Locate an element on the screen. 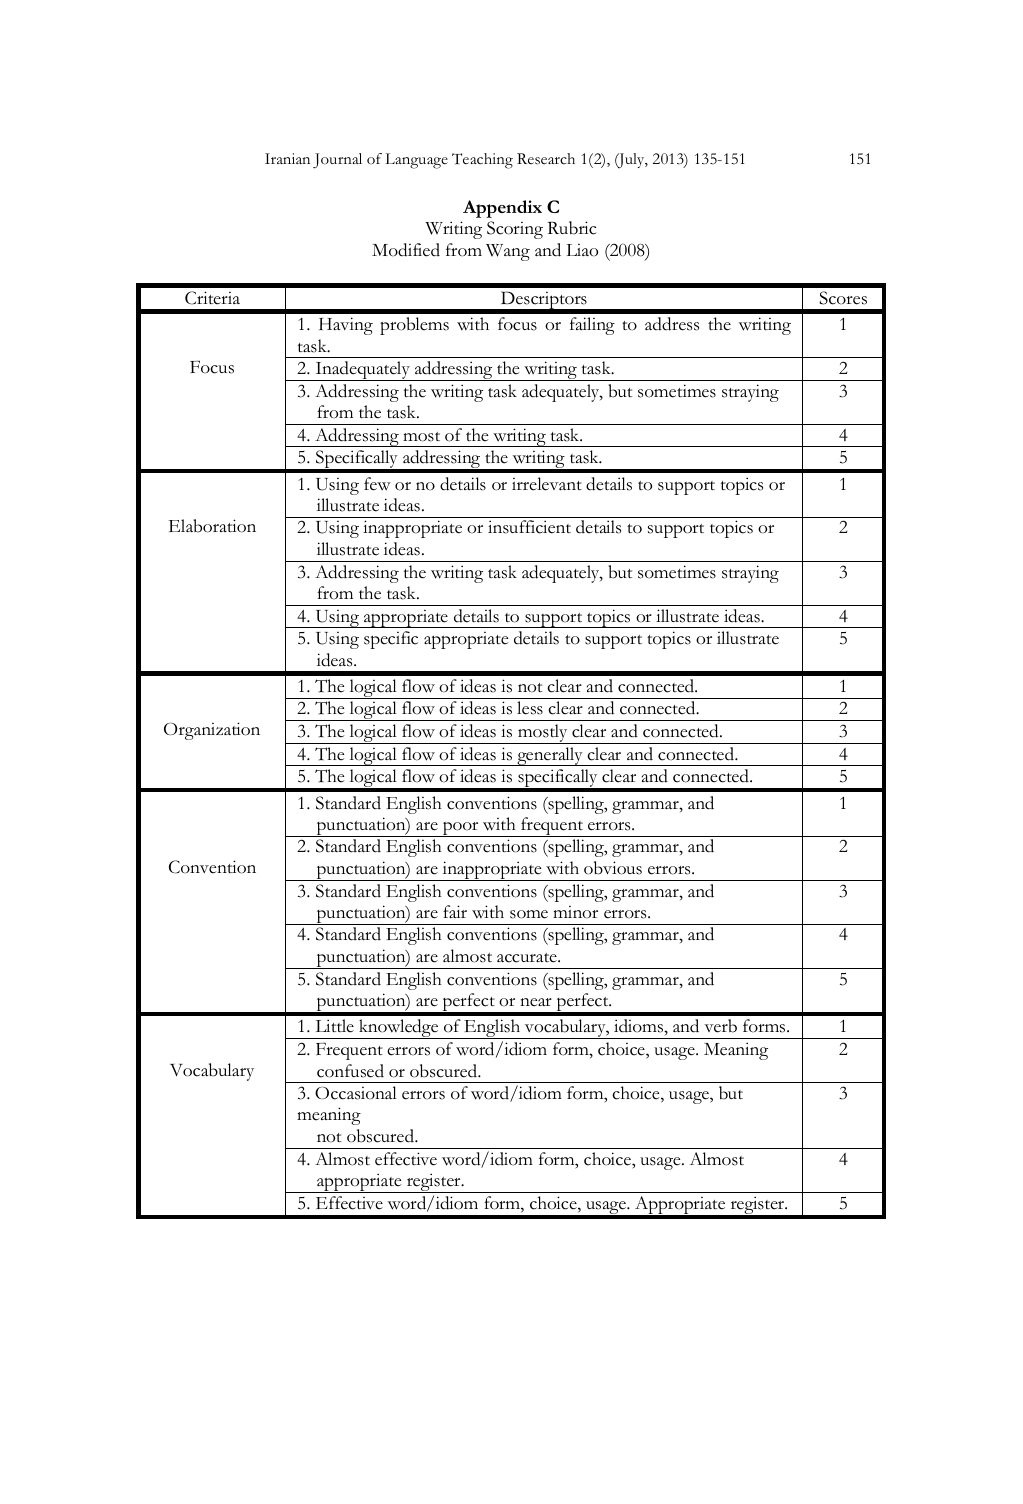  verb is located at coordinates (720, 1026).
